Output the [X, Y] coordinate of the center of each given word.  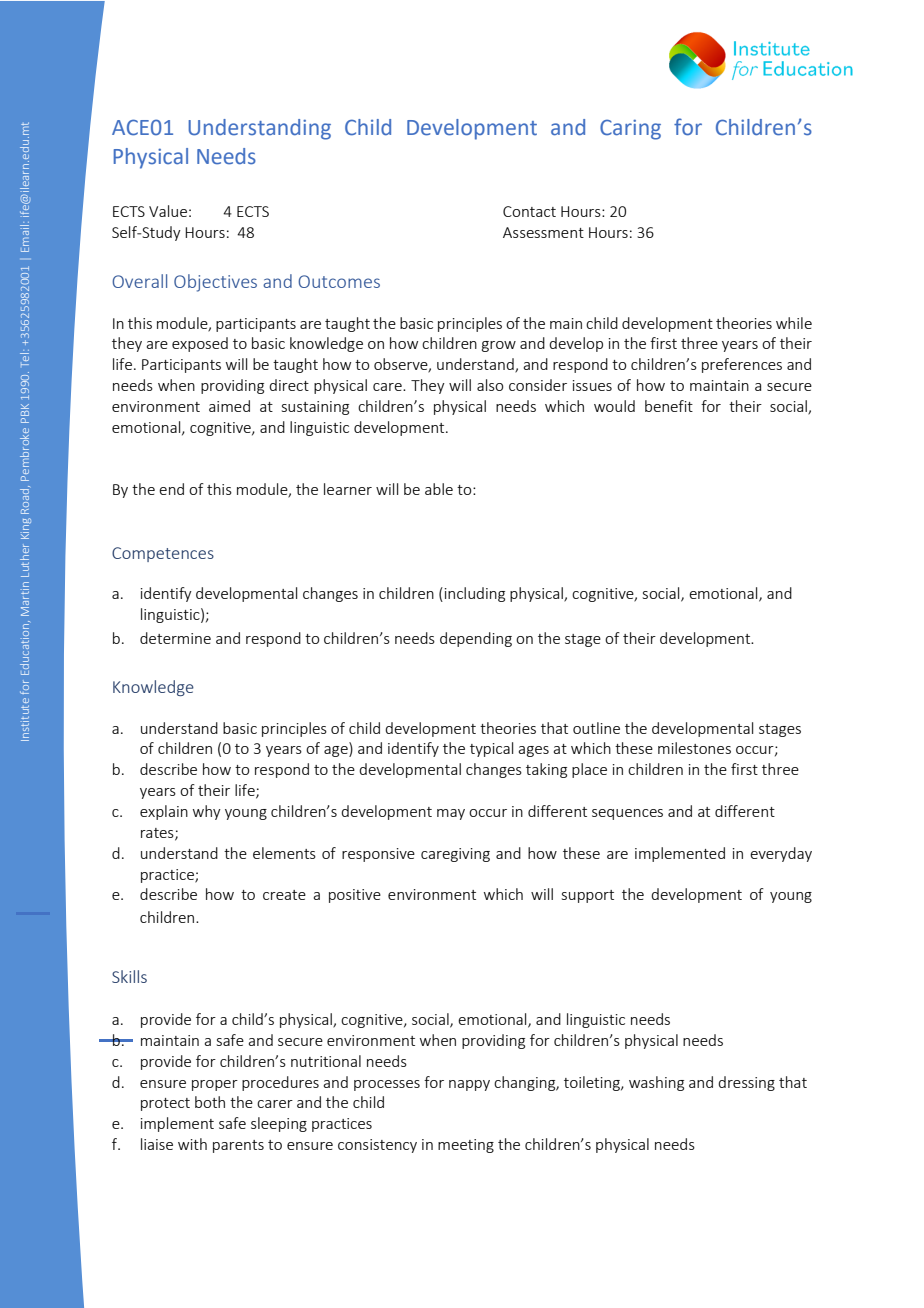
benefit [669, 406]
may [451, 814]
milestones [694, 748]
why [207, 812]
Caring [630, 129]
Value [168, 211]
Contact [529, 211]
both [210, 1102]
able [439, 489]
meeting [466, 1146]
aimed [229, 406]
